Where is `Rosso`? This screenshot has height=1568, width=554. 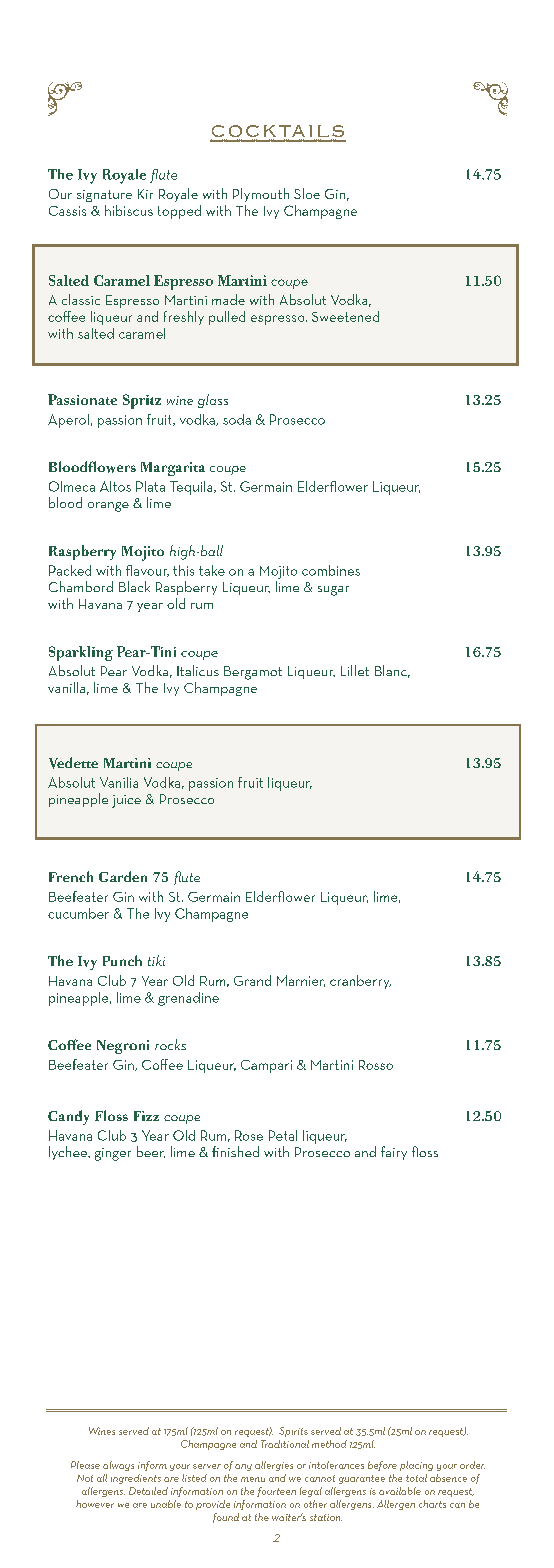 Rosso is located at coordinates (376, 1065).
